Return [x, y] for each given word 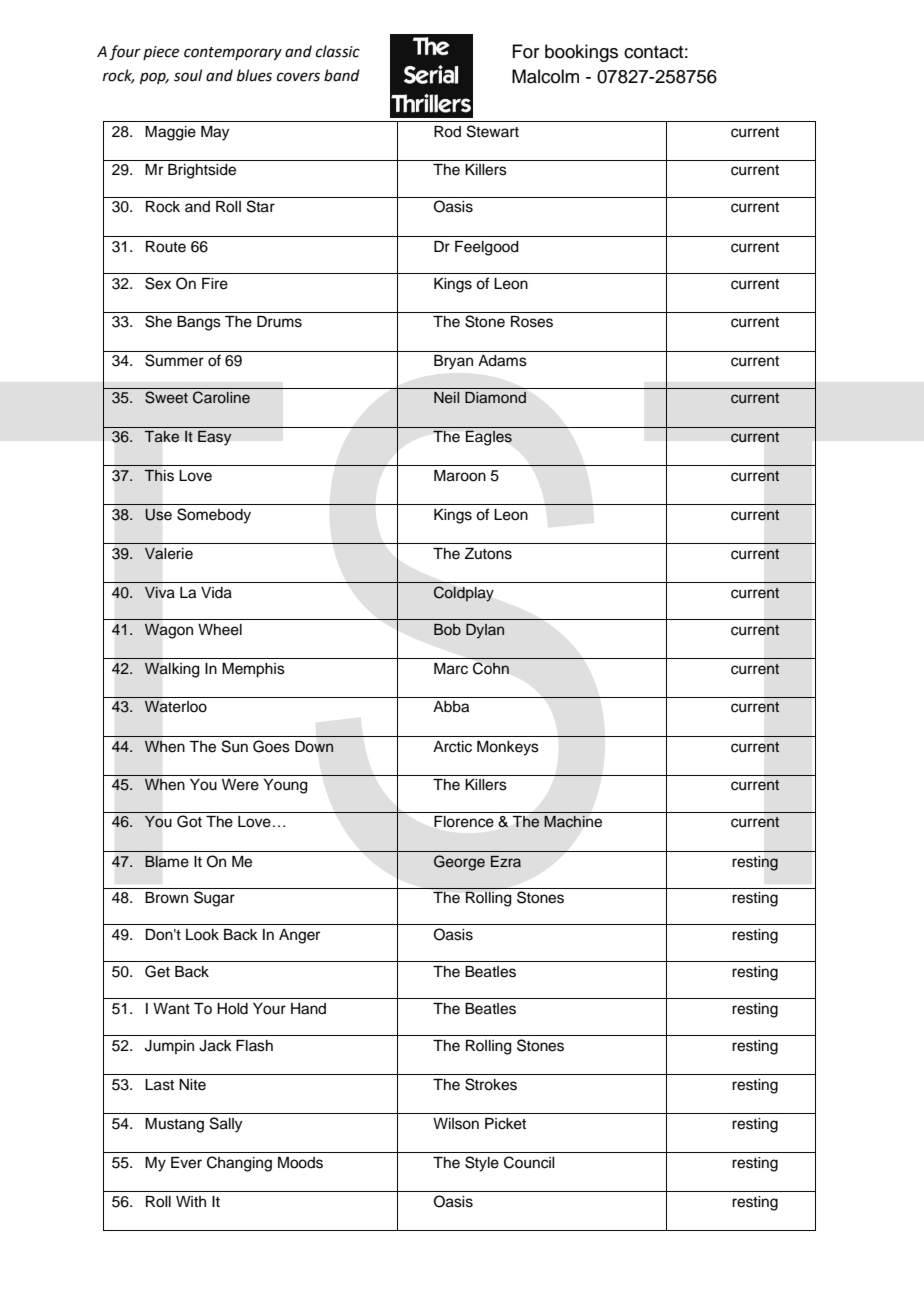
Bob [447, 629]
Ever [186, 1163]
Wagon [169, 631]
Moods [300, 1163]
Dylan [485, 631]
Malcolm [545, 76]
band [342, 75]
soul [188, 75]
